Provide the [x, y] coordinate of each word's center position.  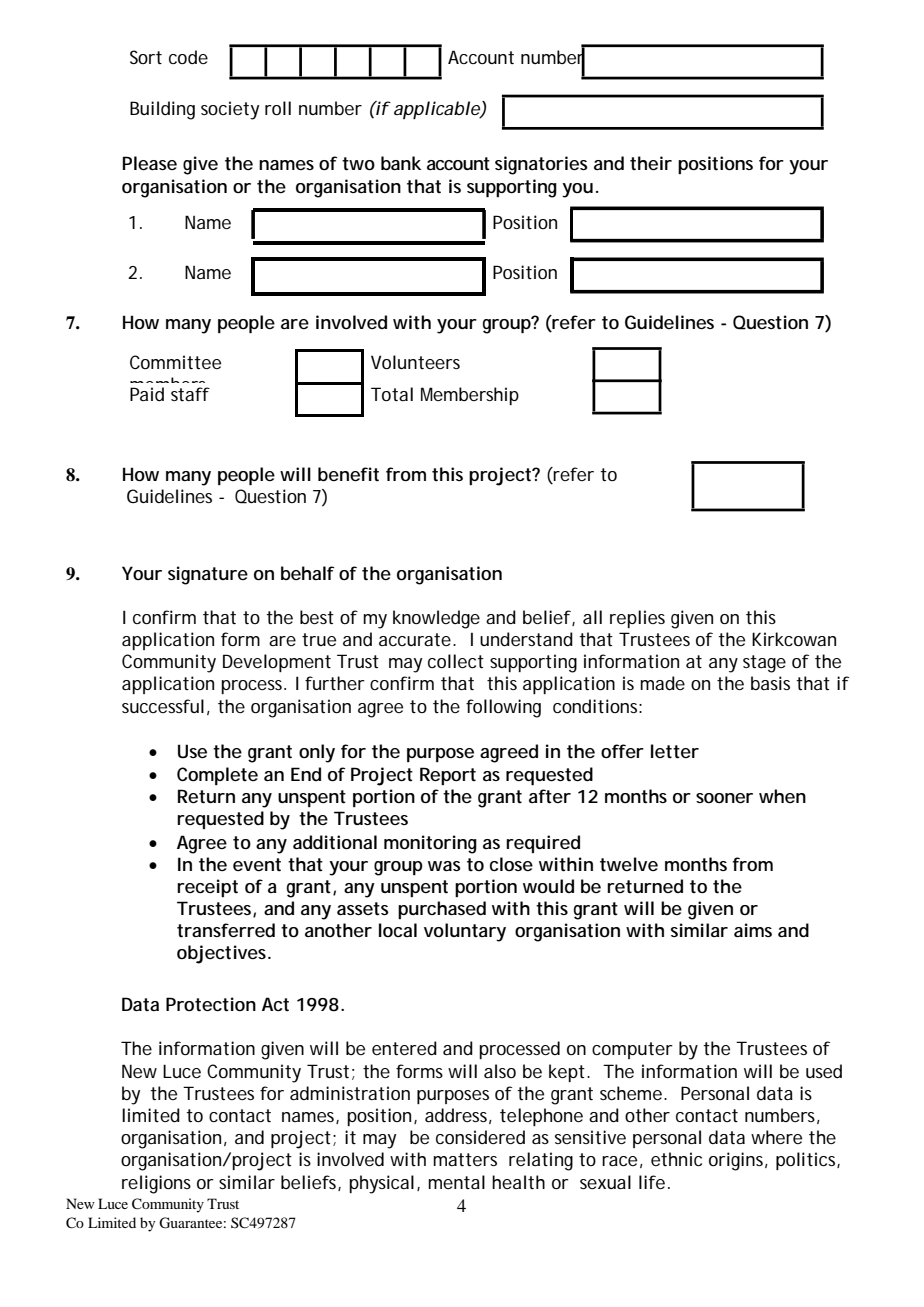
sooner [724, 798]
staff [190, 394]
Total [392, 394]
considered [480, 1137]
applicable [438, 110]
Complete [217, 776]
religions [156, 1184]
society [230, 110]
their [651, 163]
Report [448, 776]
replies [637, 619]
